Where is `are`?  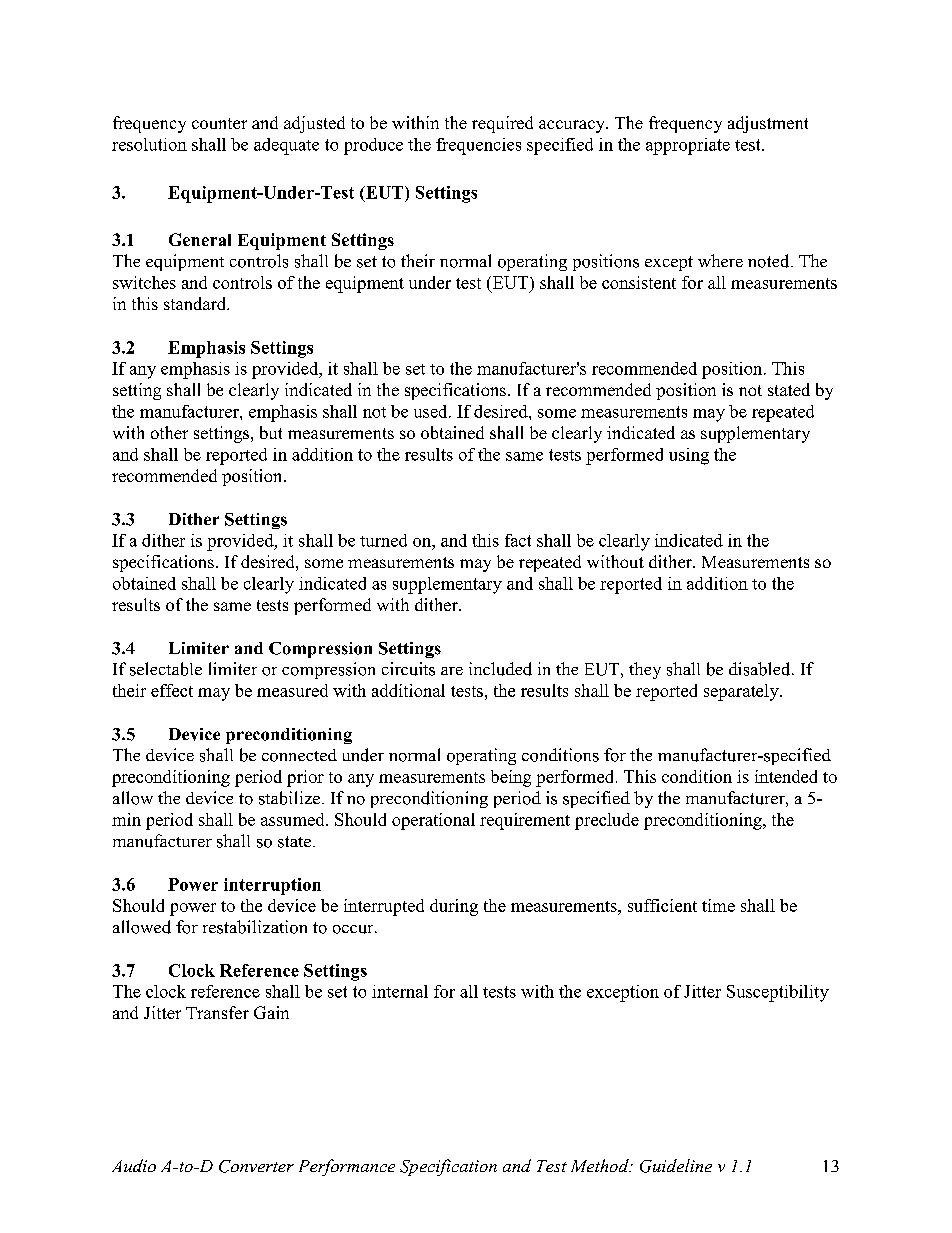
are is located at coordinates (452, 671).
